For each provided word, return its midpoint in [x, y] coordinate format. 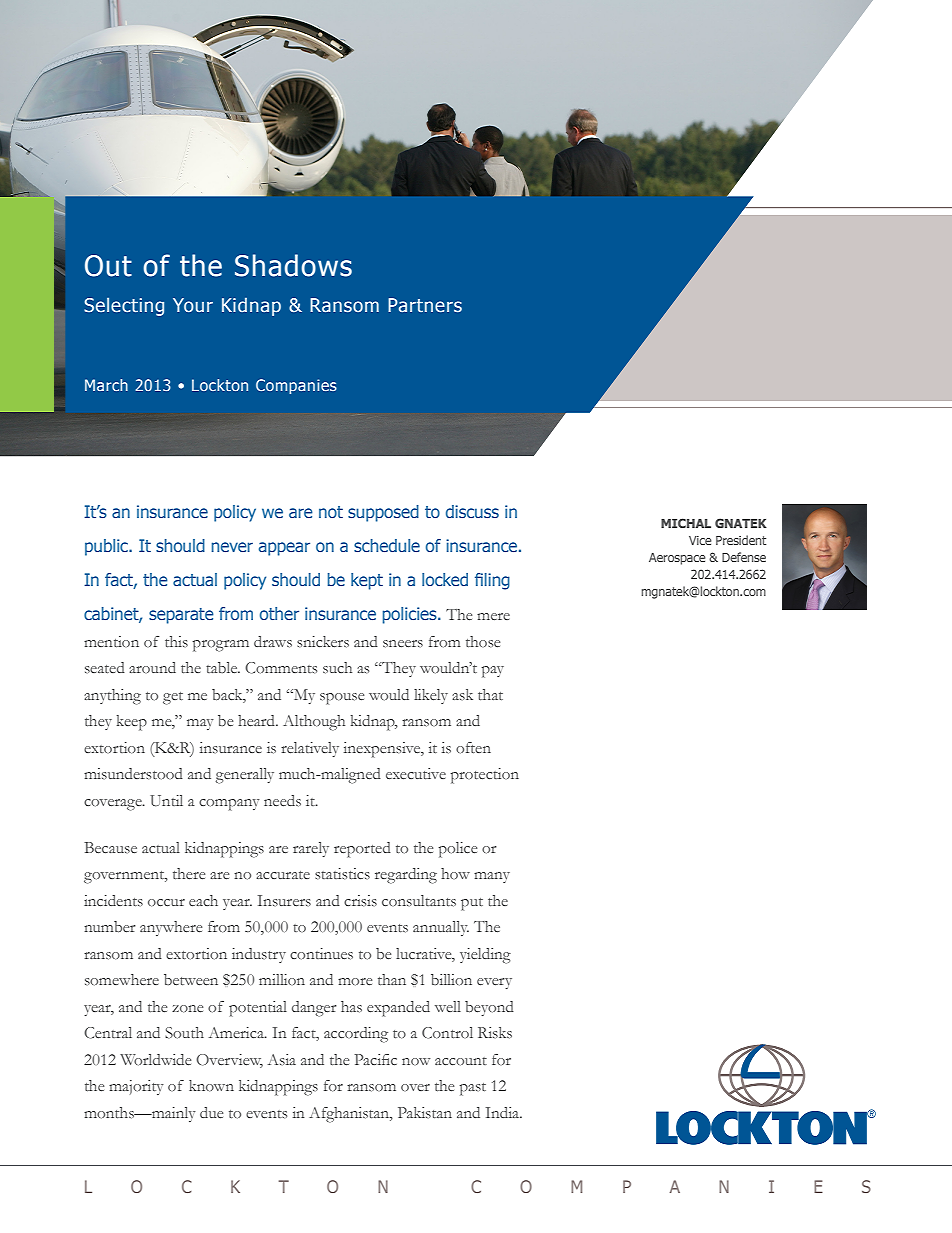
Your [193, 305]
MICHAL [686, 523]
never [232, 547]
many [492, 877]
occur [166, 902]
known [211, 1085]
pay [493, 672]
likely [431, 696]
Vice [700, 540]
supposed [383, 513]
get [173, 698]
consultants [419, 900]
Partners [425, 305]
